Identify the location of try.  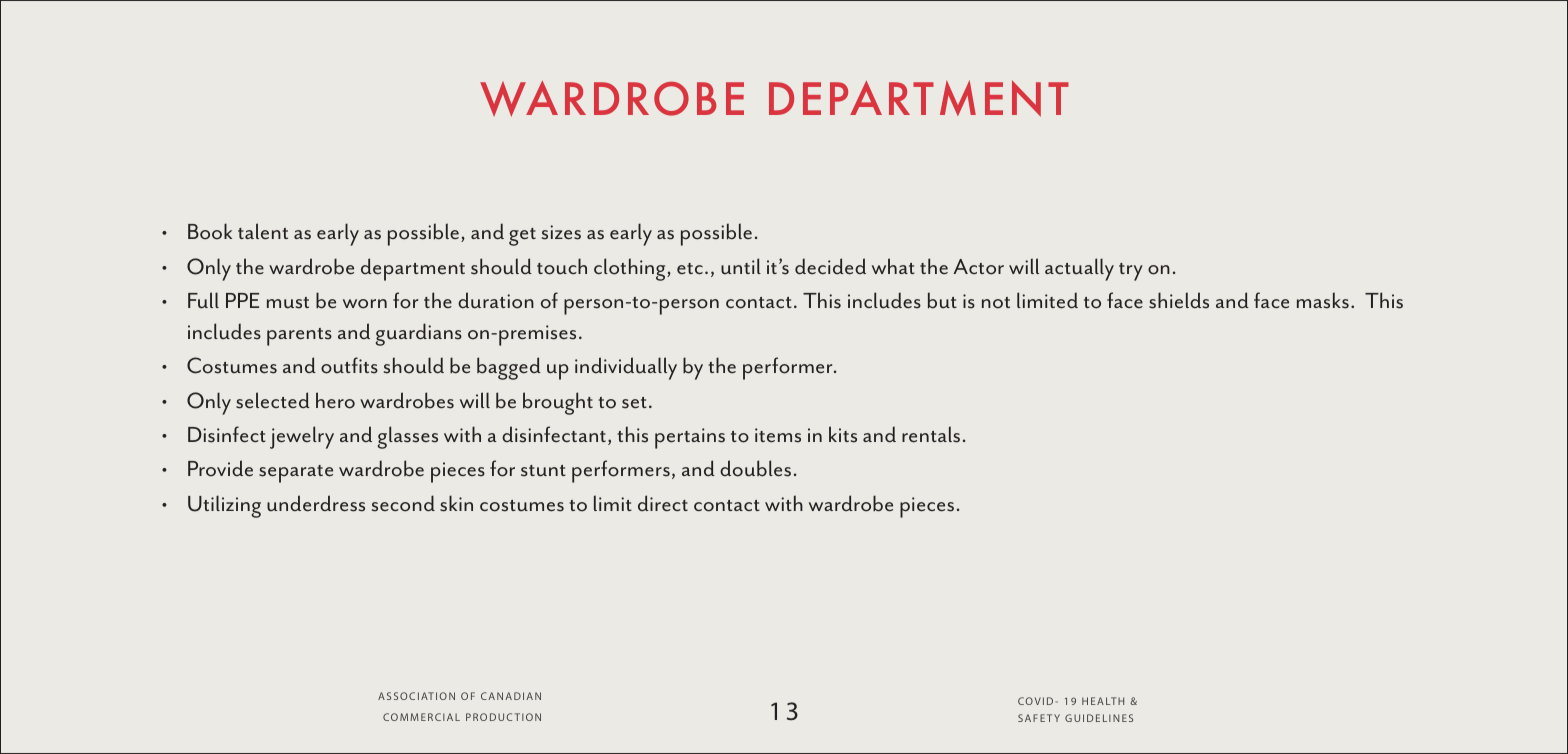
(1131, 272).
